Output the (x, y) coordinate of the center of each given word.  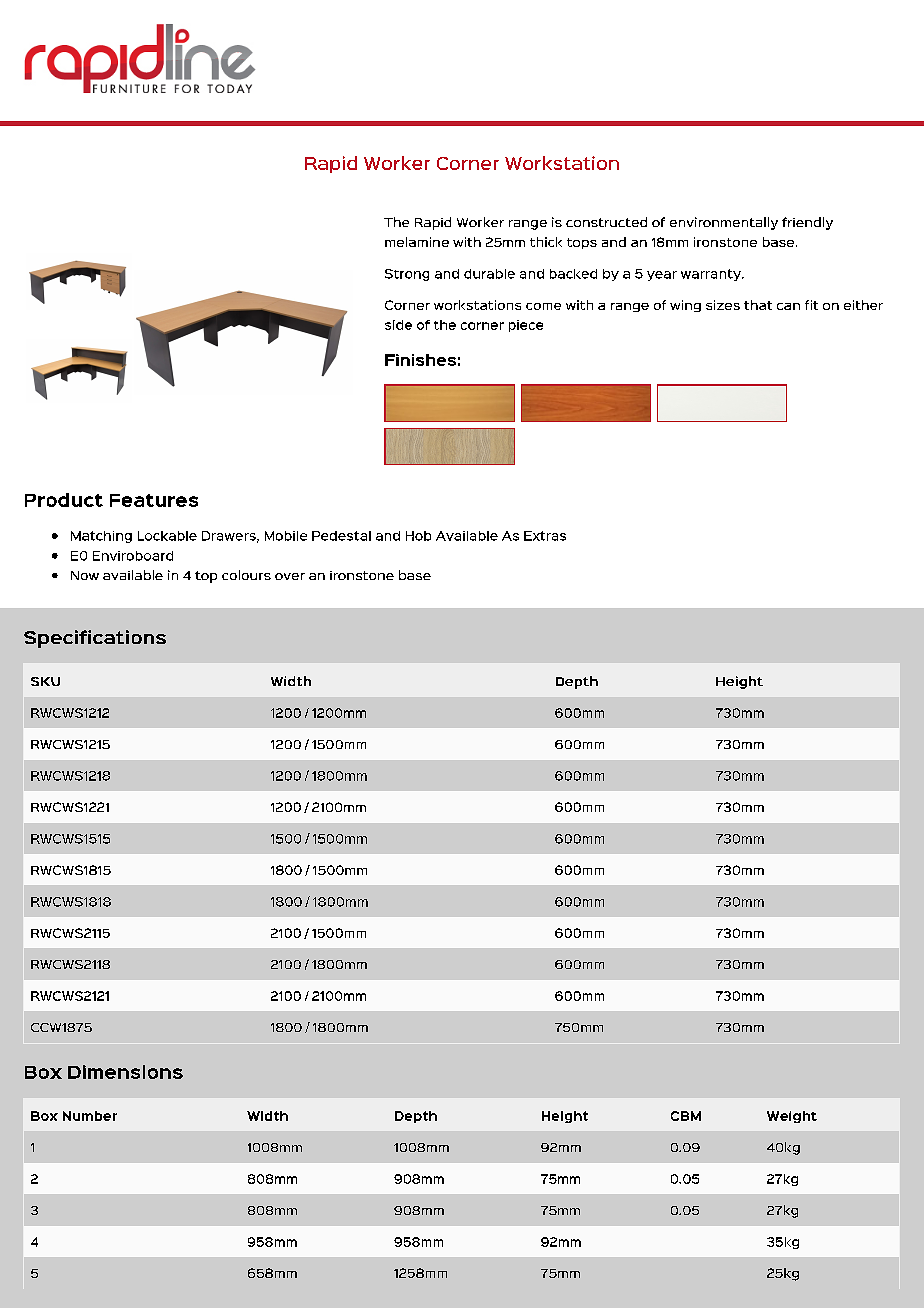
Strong (407, 275)
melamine (417, 242)
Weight (792, 1117)
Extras (545, 536)
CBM (686, 1116)
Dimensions (125, 1072)
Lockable (167, 536)
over (290, 576)
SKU (45, 681)
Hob (418, 536)
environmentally (724, 223)
